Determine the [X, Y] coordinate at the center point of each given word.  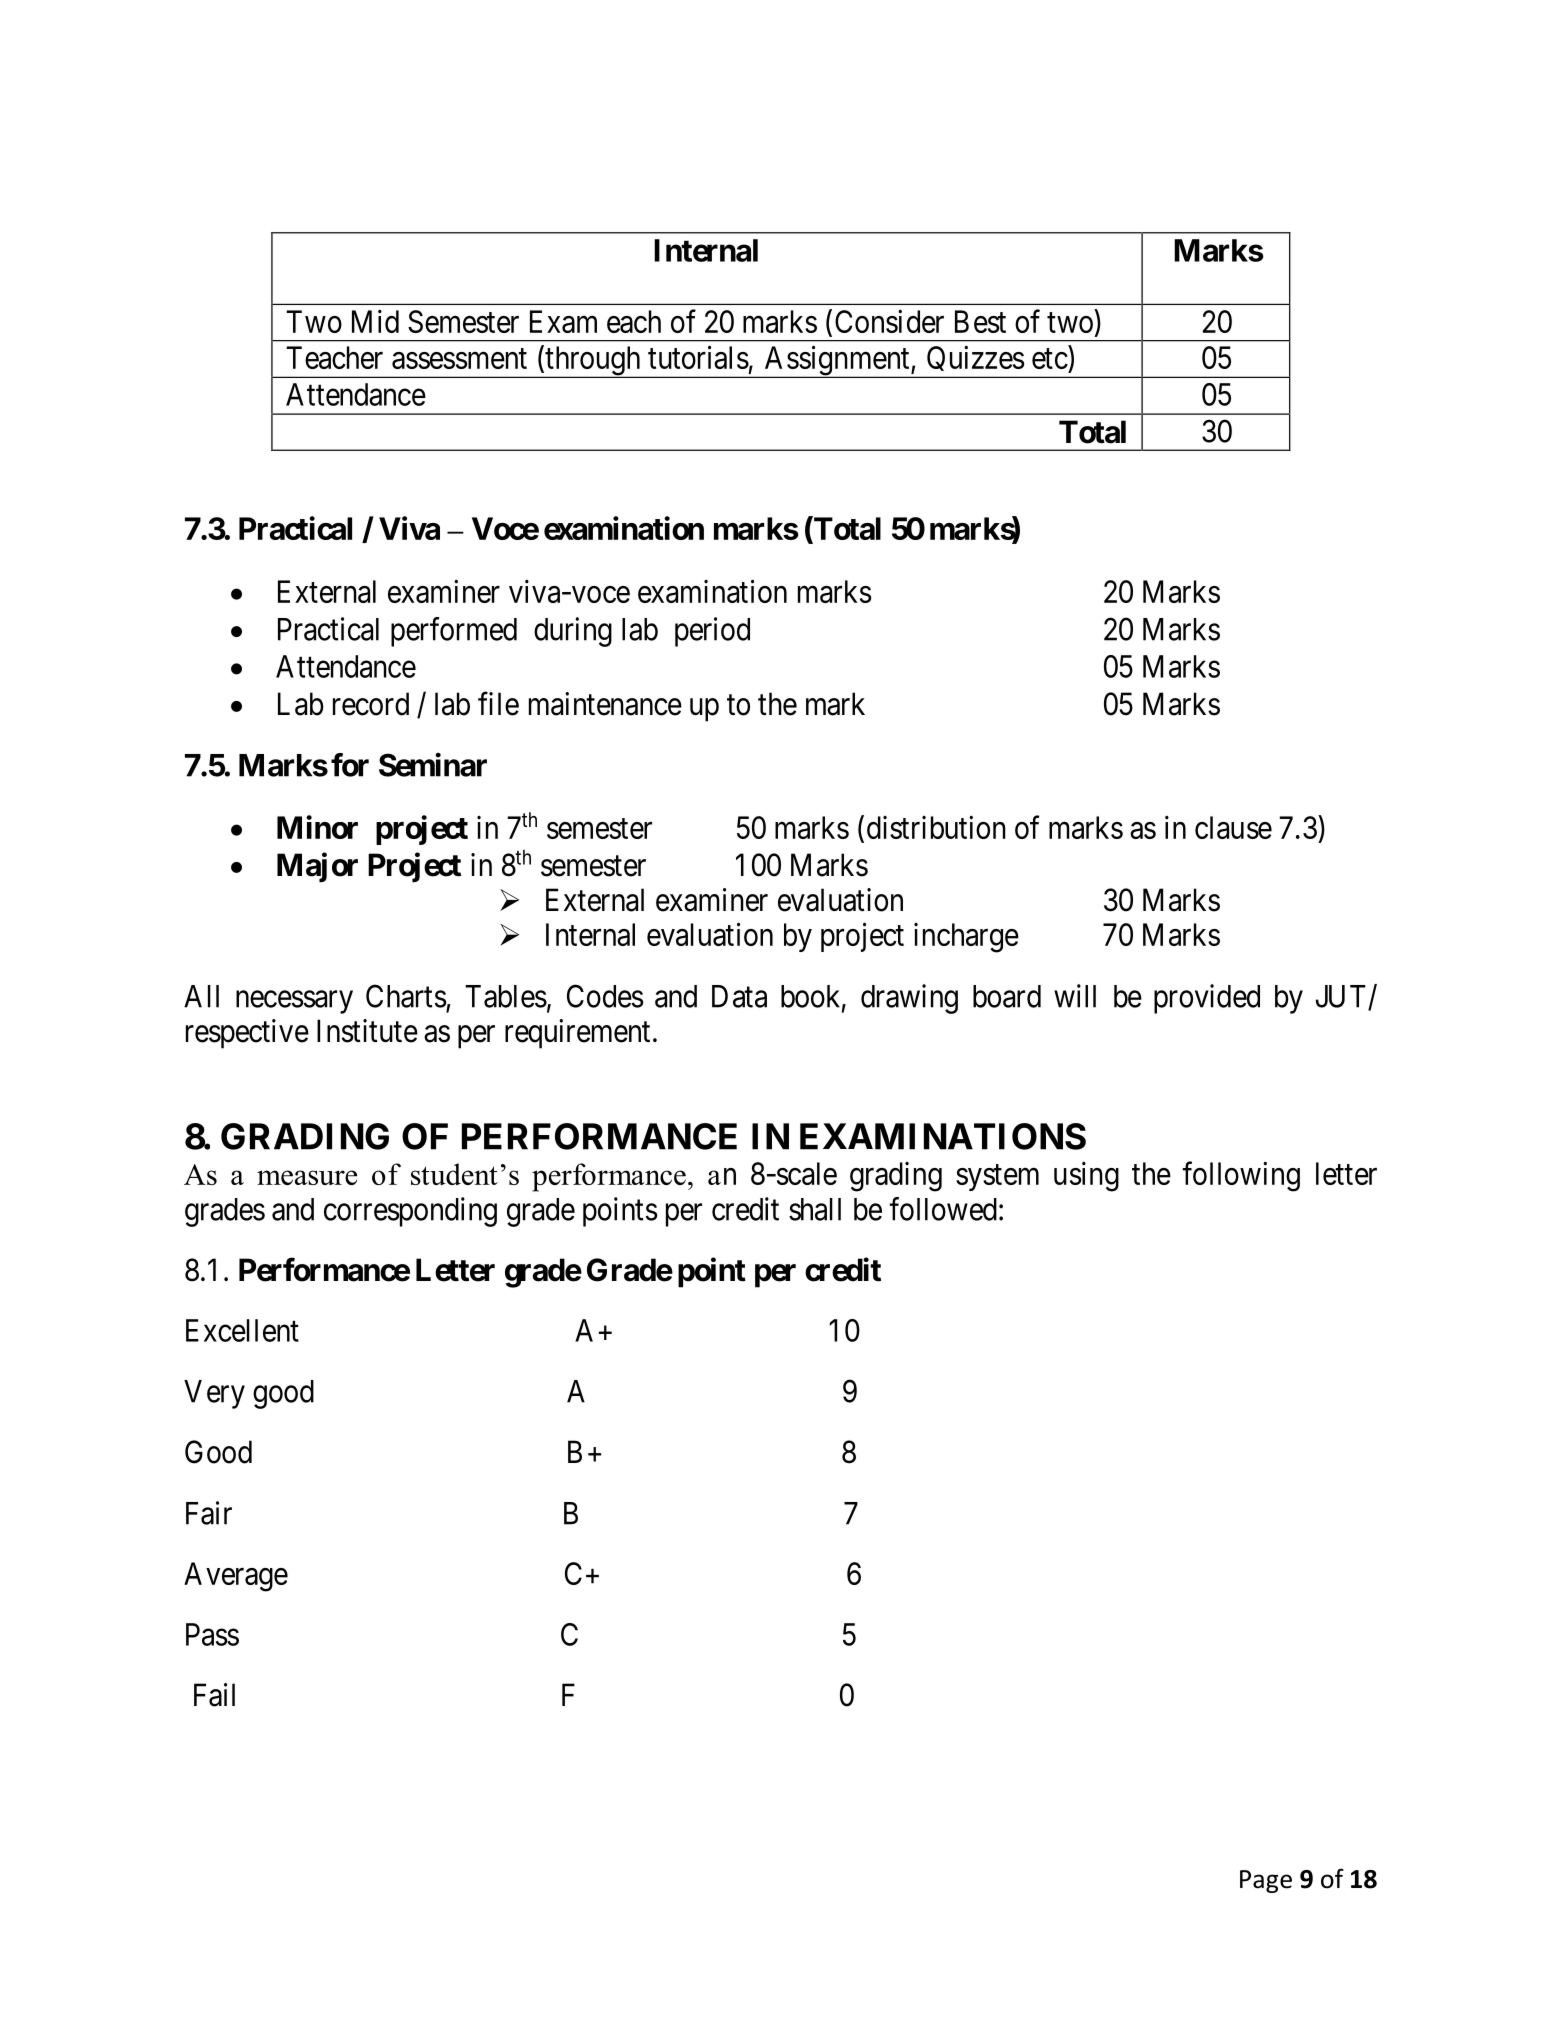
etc [1050, 359]
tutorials [698, 357]
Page [1266, 1881]
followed [943, 1209]
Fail [214, 1695]
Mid [375, 321]
